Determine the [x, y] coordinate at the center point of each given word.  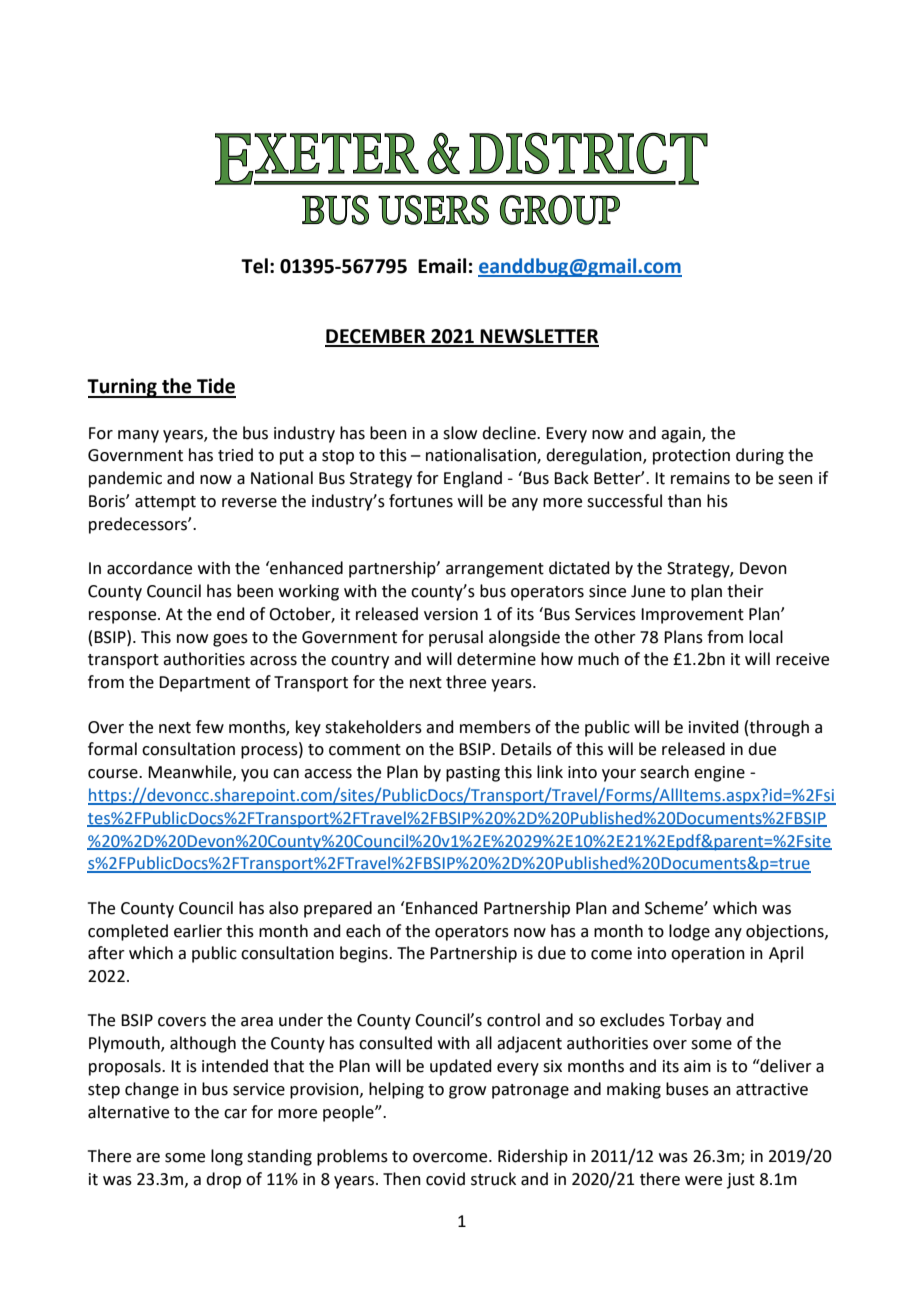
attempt [165, 503]
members [495, 727]
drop [223, 1180]
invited [714, 727]
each [363, 931]
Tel [254, 266]
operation [708, 955]
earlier [198, 931]
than [684, 501]
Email [442, 266]
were [703, 1181]
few [210, 727]
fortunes [421, 501]
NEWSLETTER [539, 337]
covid [445, 1179]
